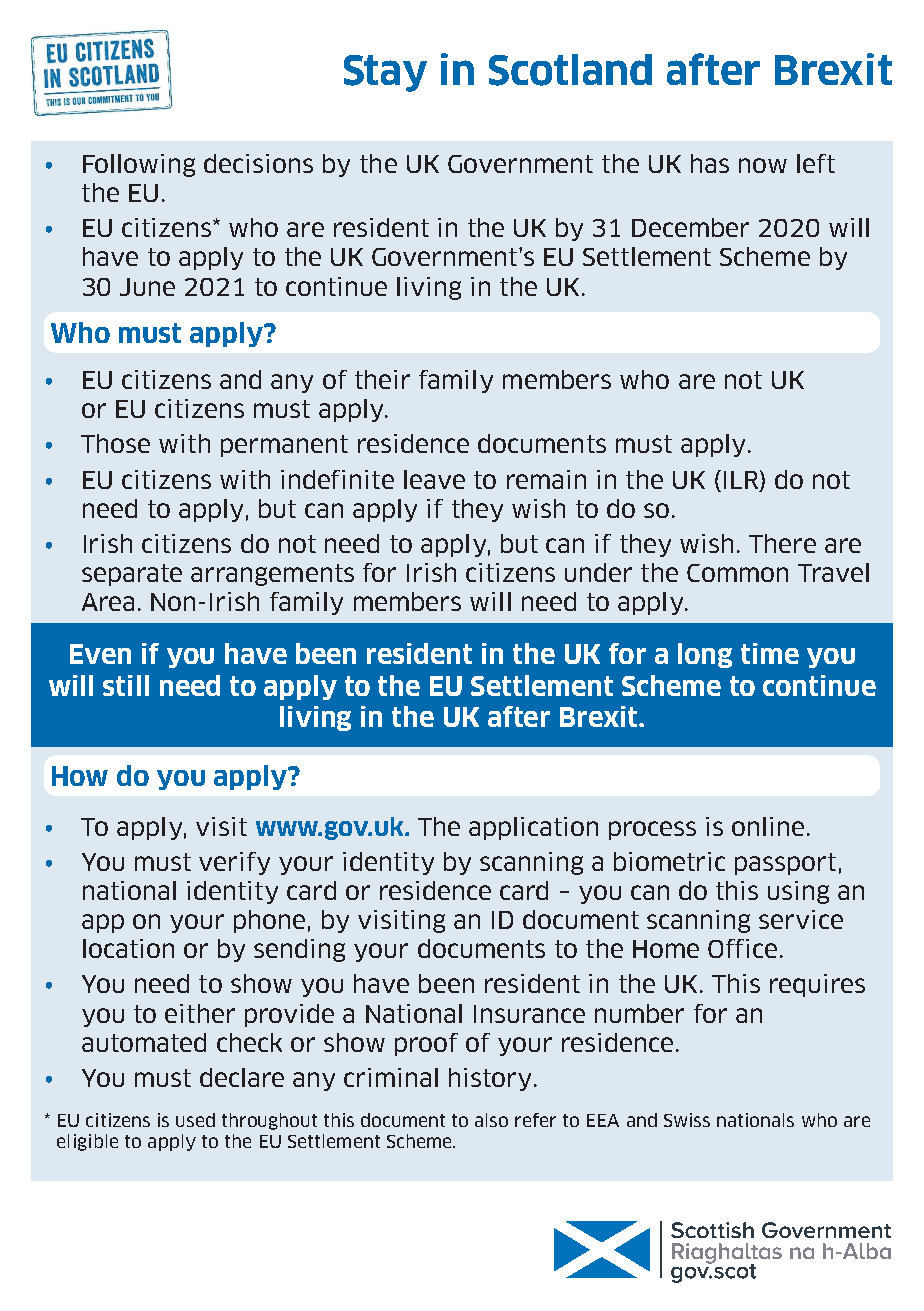 The height and width of the document is (1311, 924). What do you see at coordinates (147, 287) in the document?
I see `June` at bounding box center [147, 287].
